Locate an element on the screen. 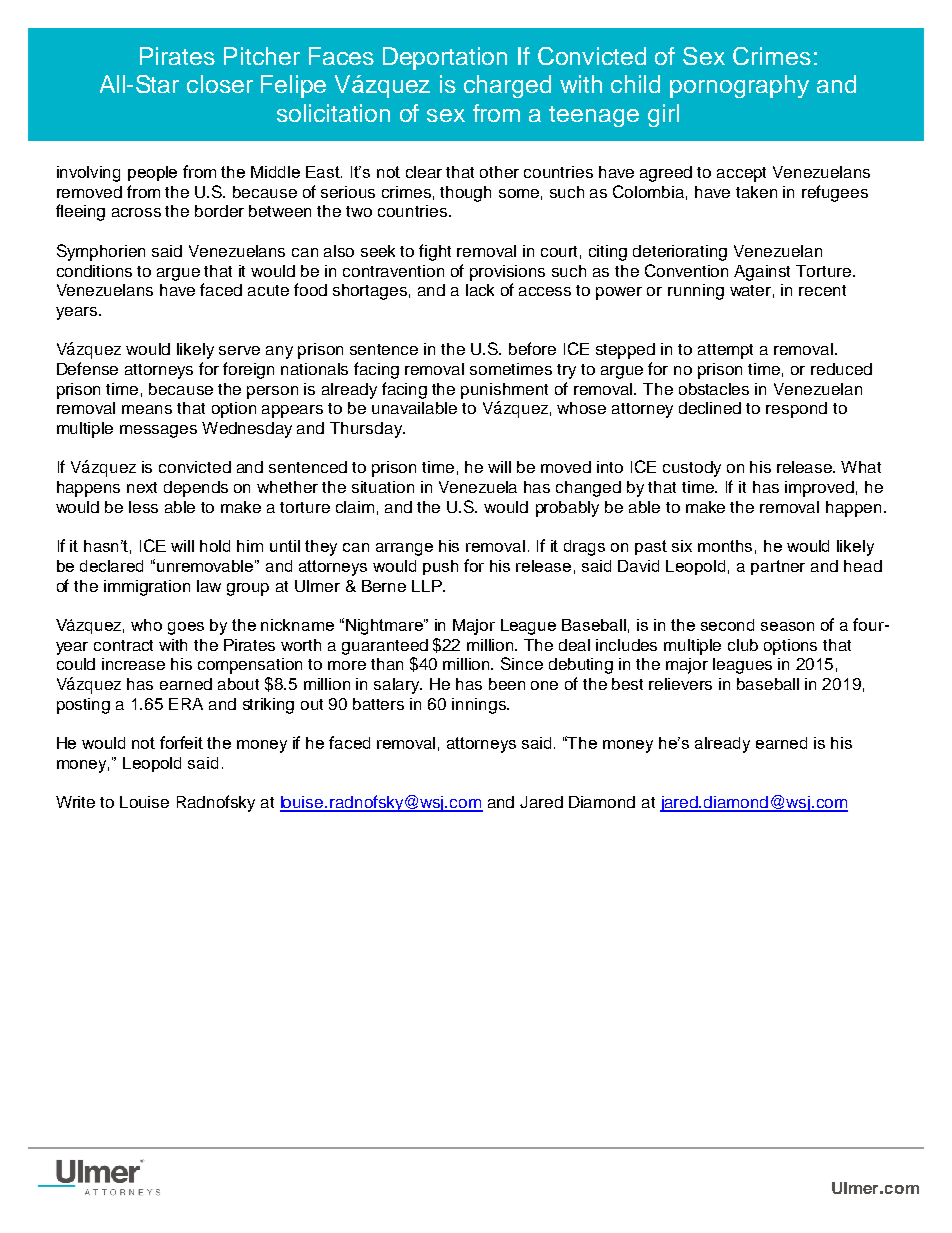  pornography is located at coordinates (739, 86).
